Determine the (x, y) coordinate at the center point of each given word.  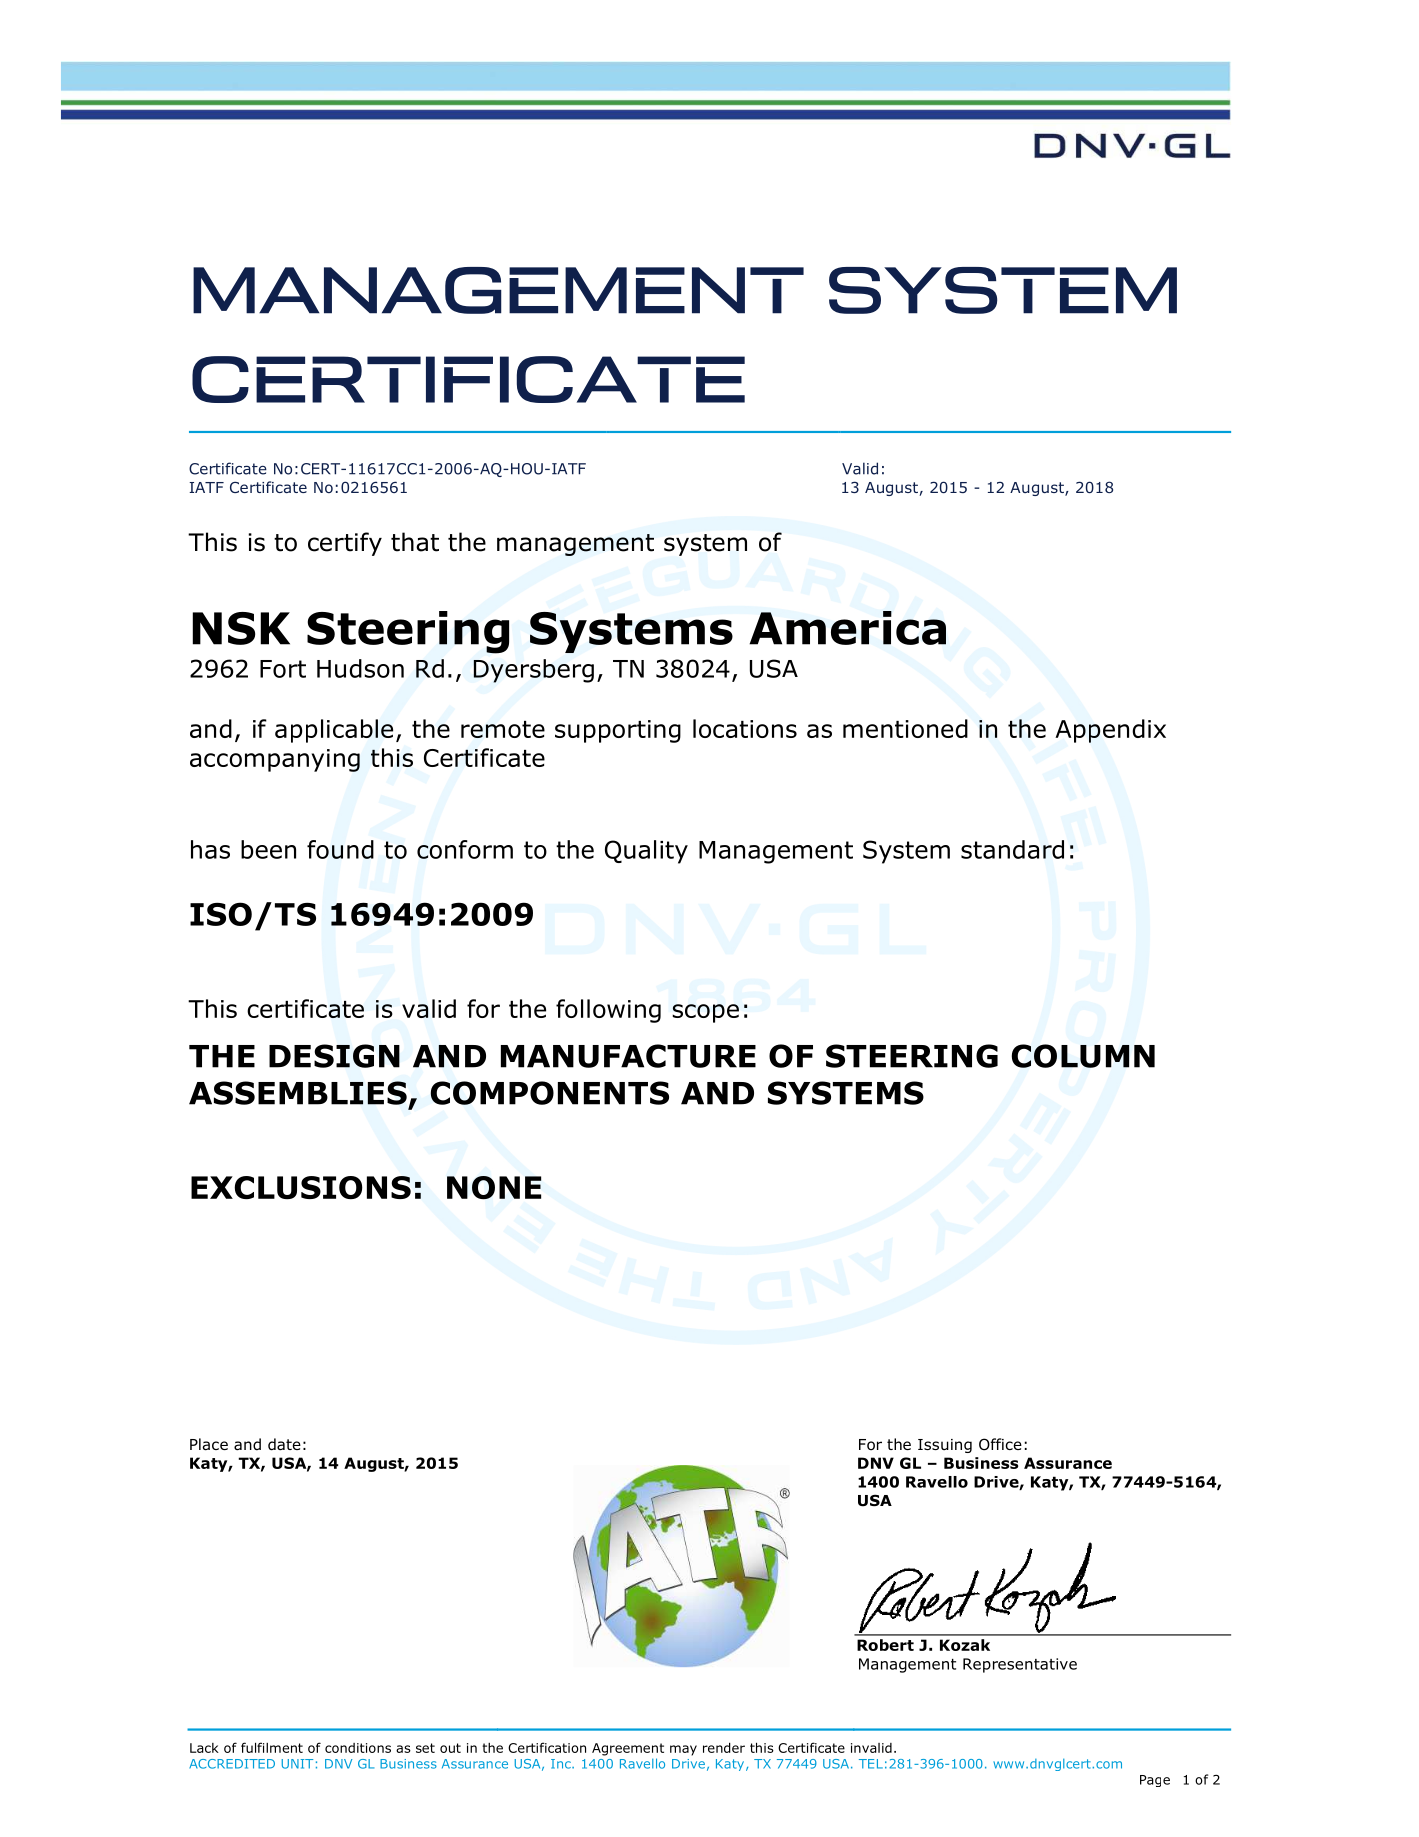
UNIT (297, 1764)
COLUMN (1083, 1056)
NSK (241, 628)
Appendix (1110, 731)
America (847, 628)
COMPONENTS (549, 1093)
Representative (1020, 1665)
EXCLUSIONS (301, 1188)
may (683, 1750)
